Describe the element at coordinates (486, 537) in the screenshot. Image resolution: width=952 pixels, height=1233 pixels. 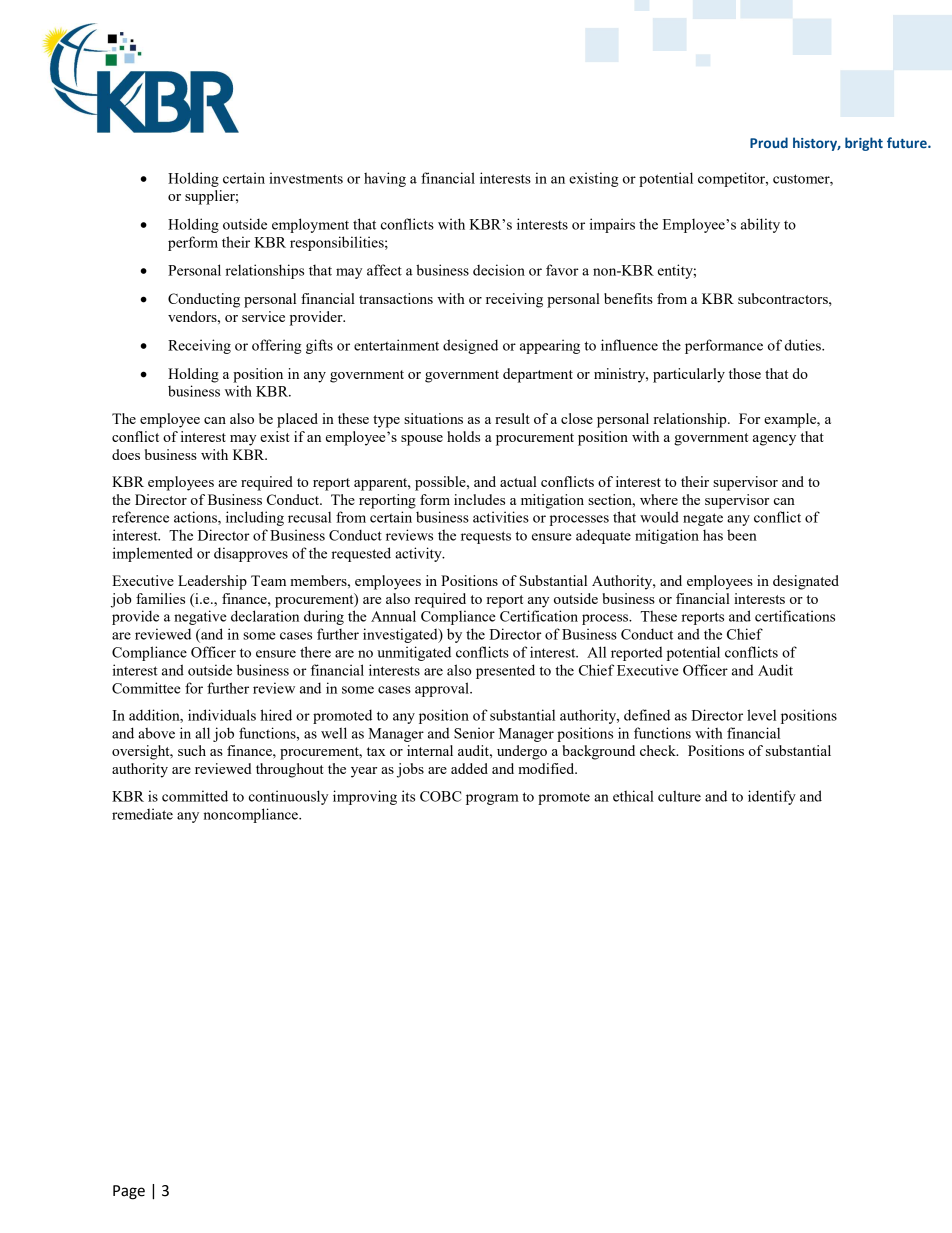
I see `requests` at that location.
